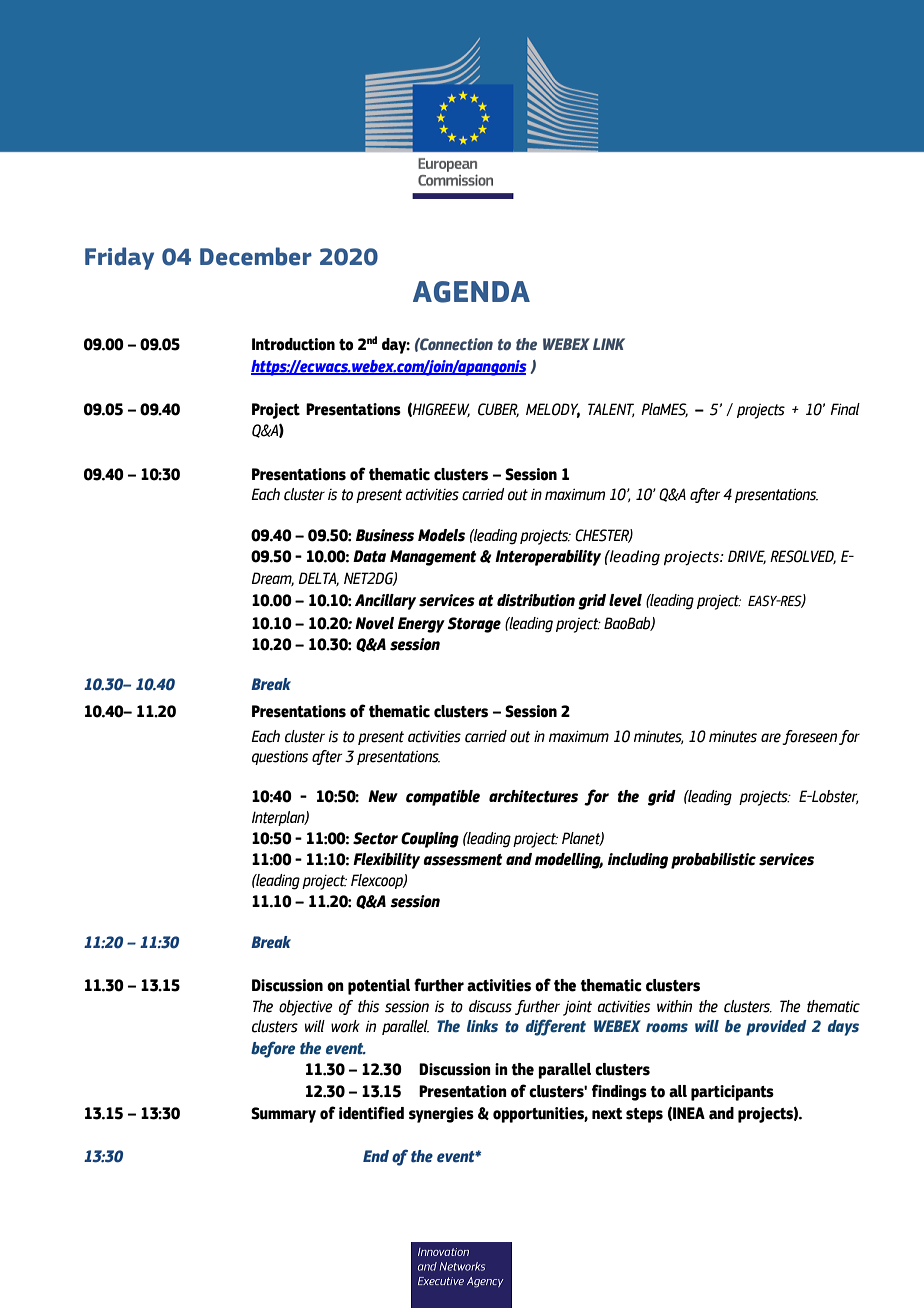 The image size is (924, 1308). I want to click on Final, so click(845, 409).
